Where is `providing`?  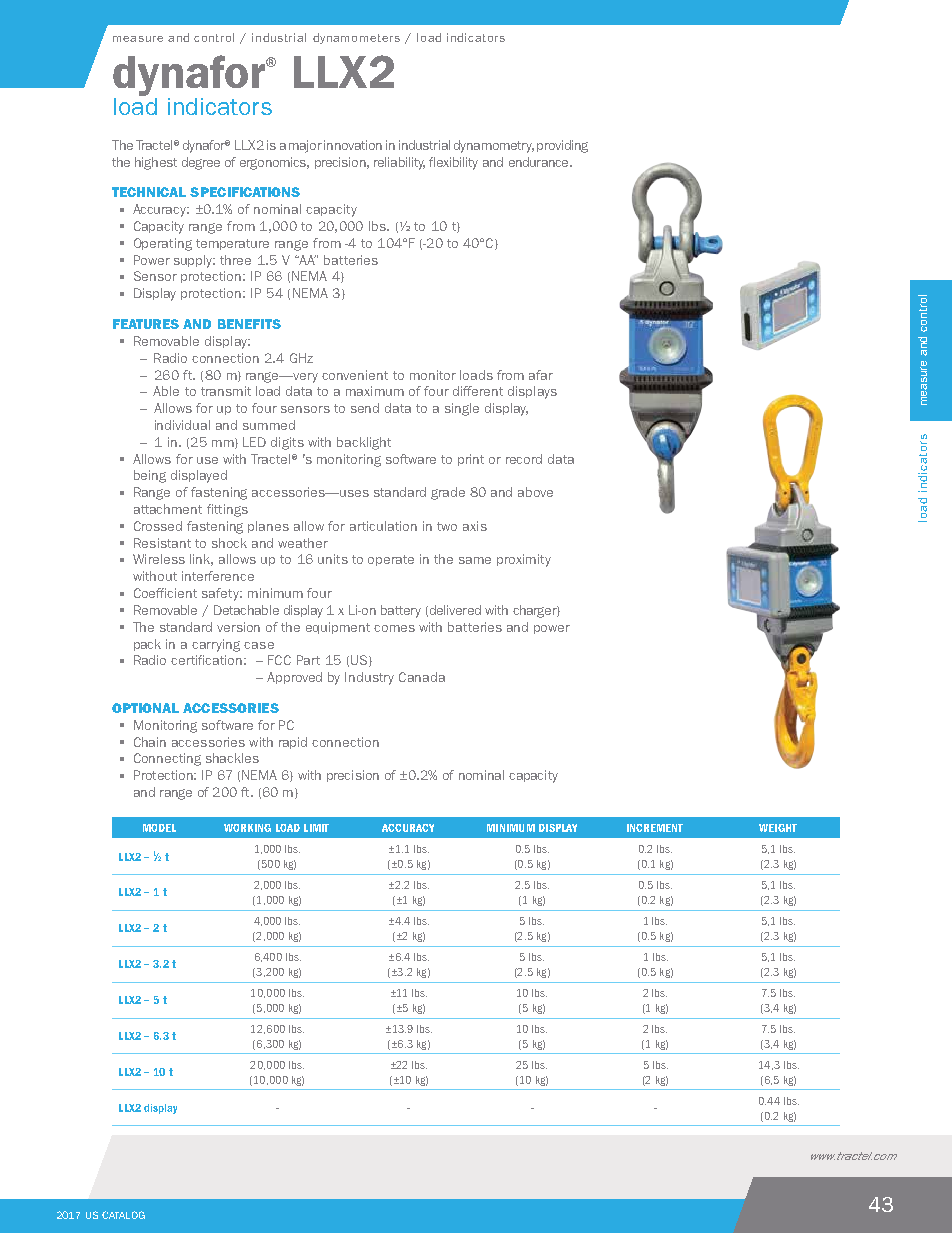
providing is located at coordinates (562, 146).
